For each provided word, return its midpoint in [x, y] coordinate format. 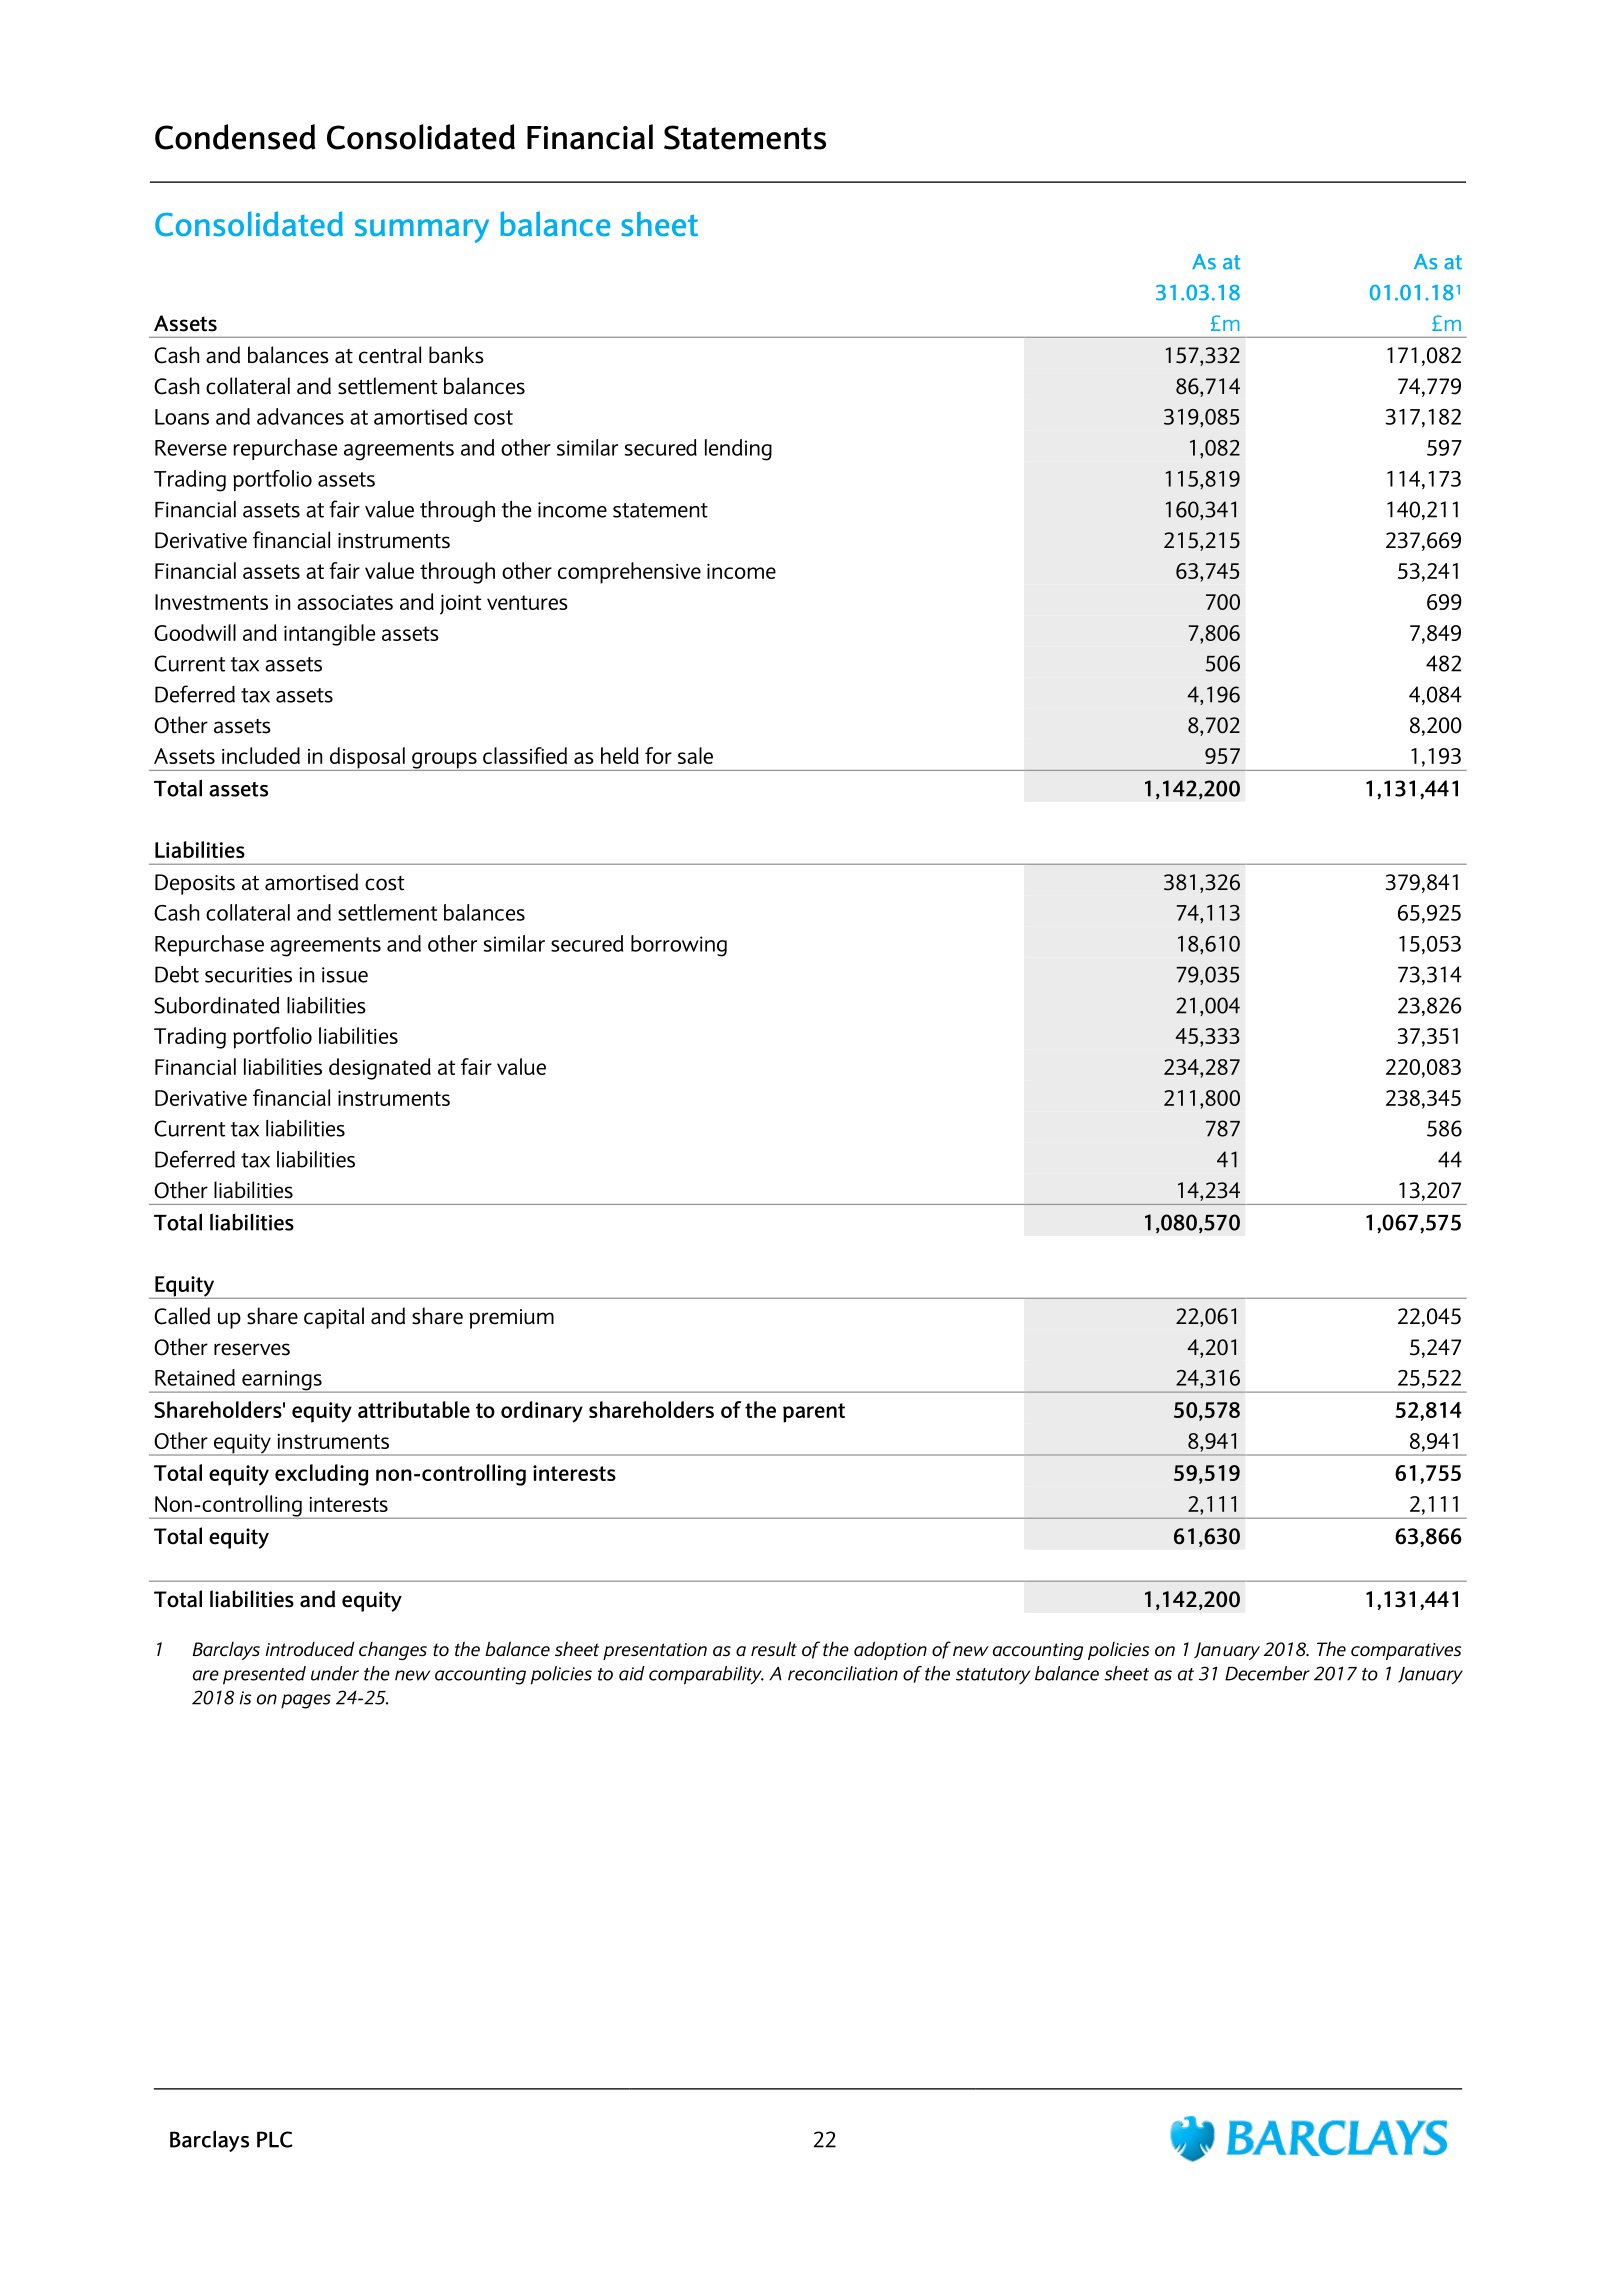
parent [814, 1413]
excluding [321, 1475]
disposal [367, 759]
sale [695, 755]
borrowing [679, 946]
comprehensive [629, 573]
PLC [274, 2139]
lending [738, 450]
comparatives [1406, 1651]
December [1267, 1673]
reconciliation [843, 1673]
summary [422, 231]
